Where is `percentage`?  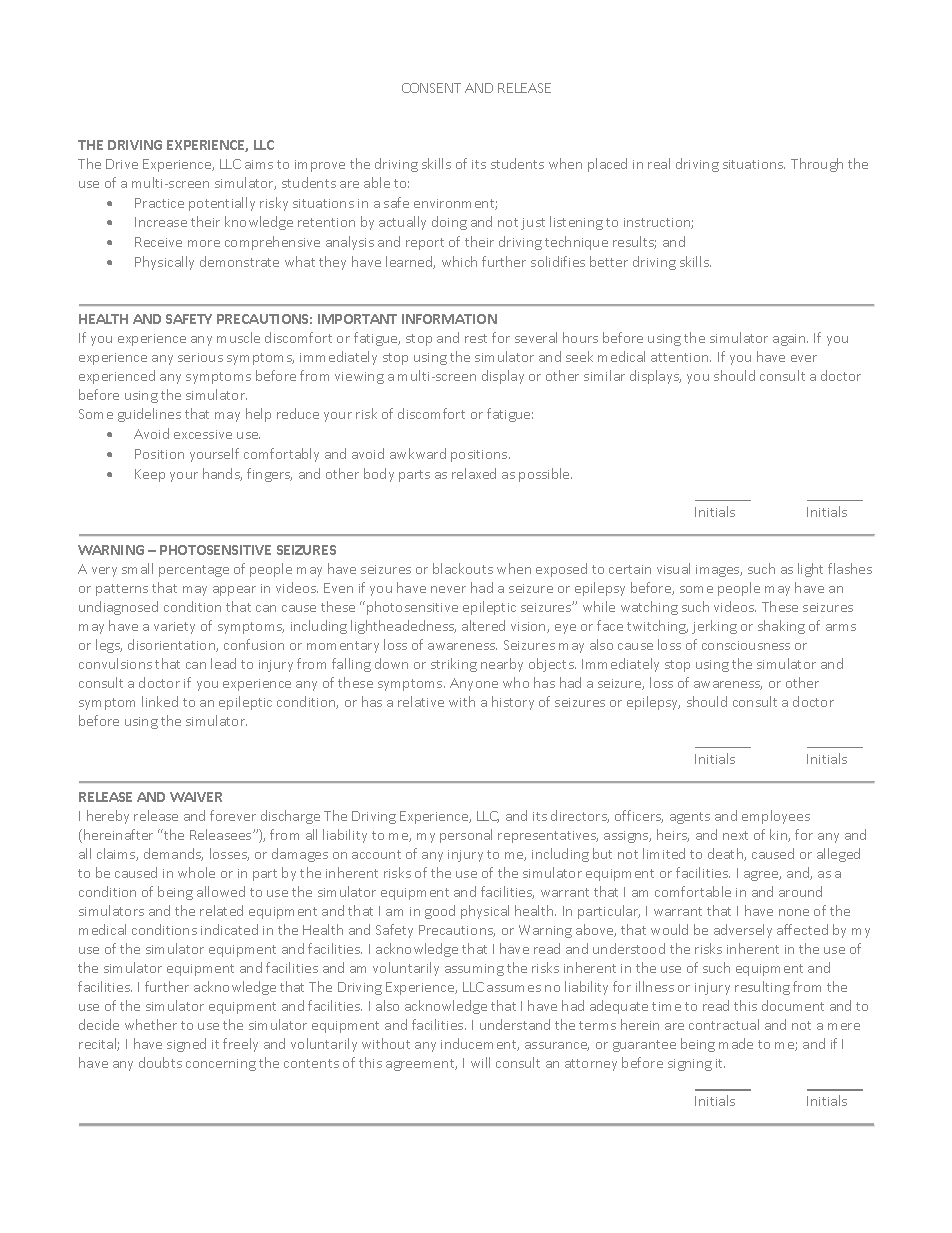 percentage is located at coordinates (194, 571).
